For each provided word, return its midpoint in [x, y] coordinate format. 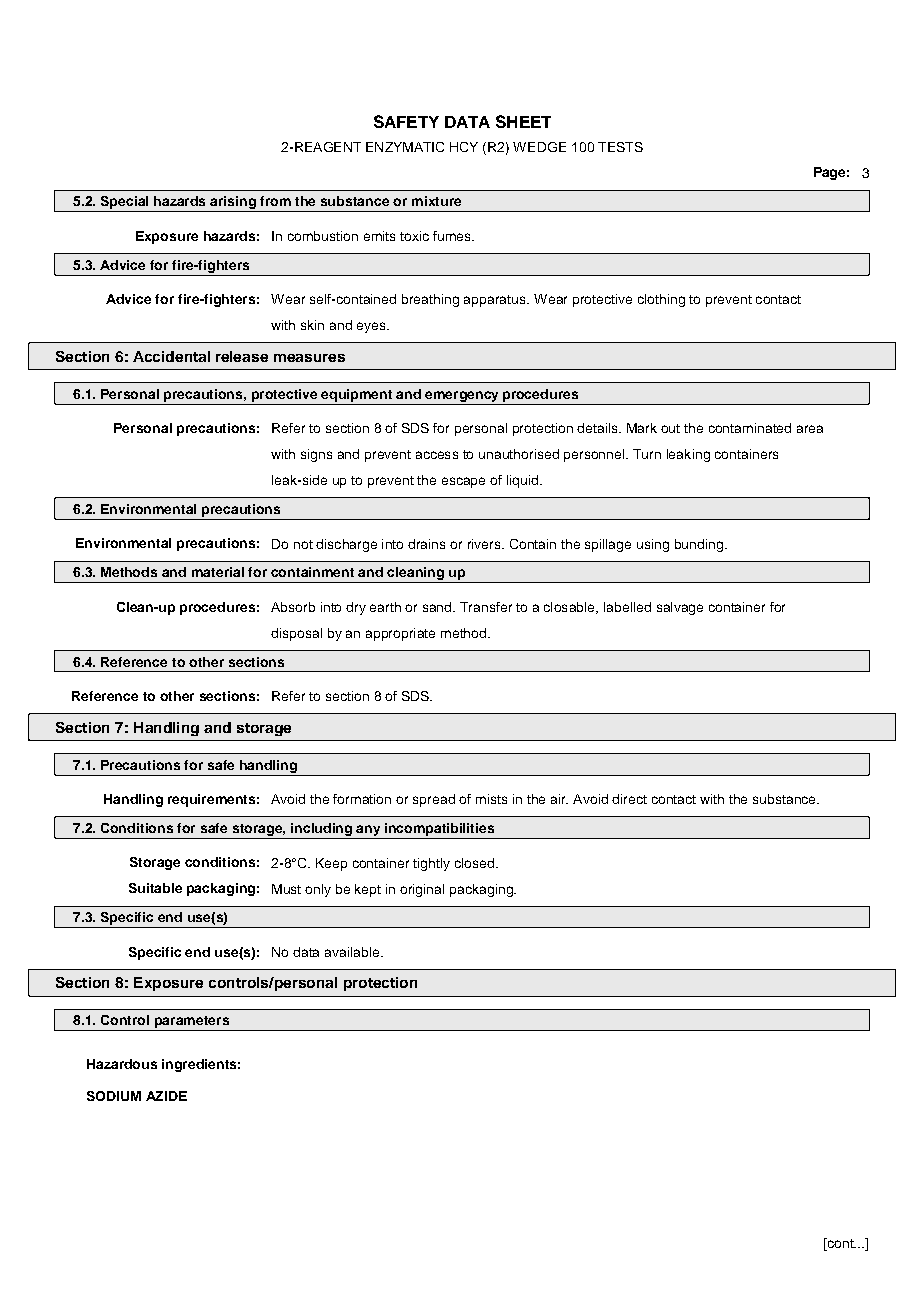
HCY [464, 147]
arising [233, 204]
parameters [191, 1023]
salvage [680, 608]
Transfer [486, 607]
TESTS [620, 147]
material [218, 572]
